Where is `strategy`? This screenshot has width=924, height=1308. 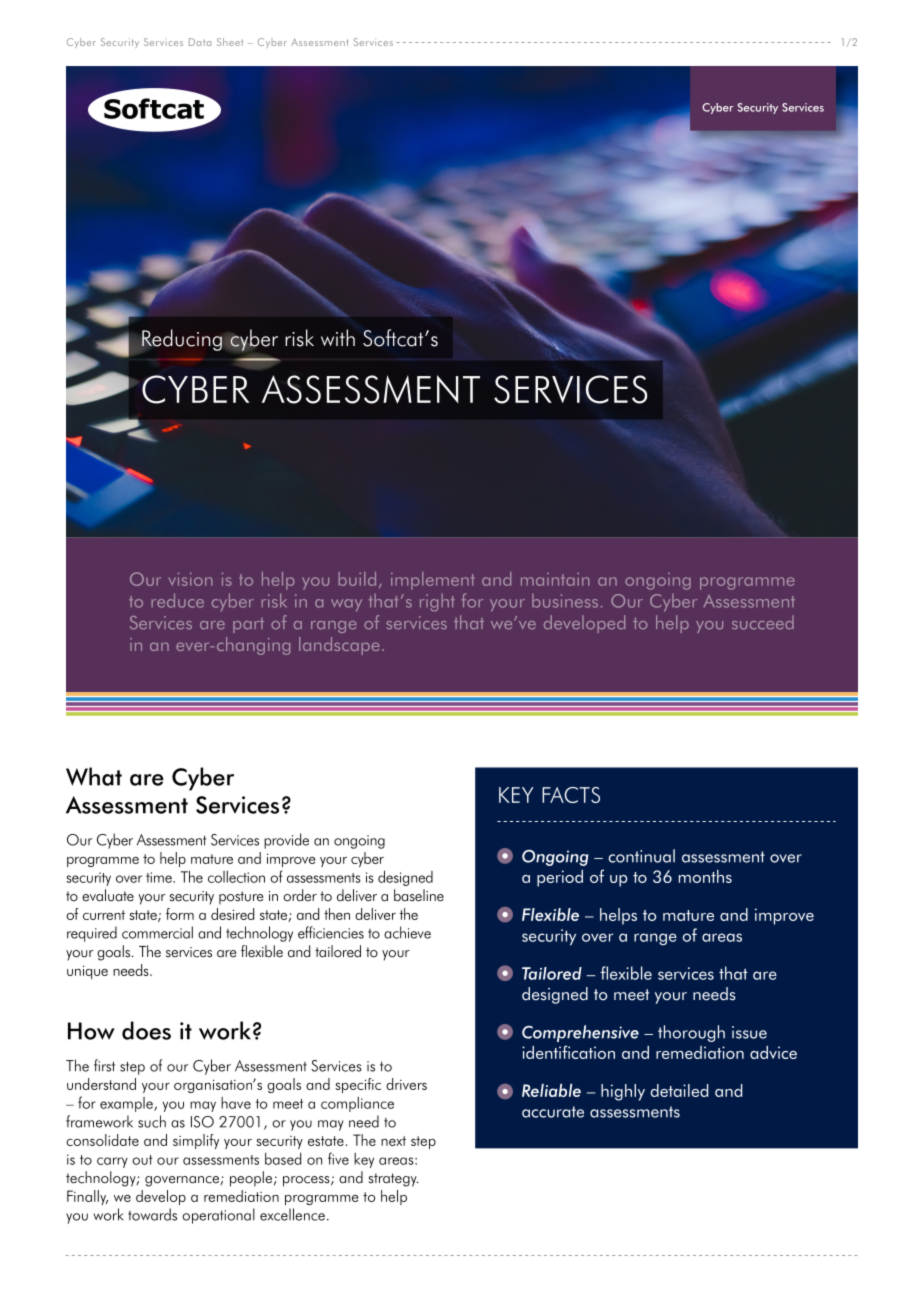
strategy is located at coordinates (393, 1180).
